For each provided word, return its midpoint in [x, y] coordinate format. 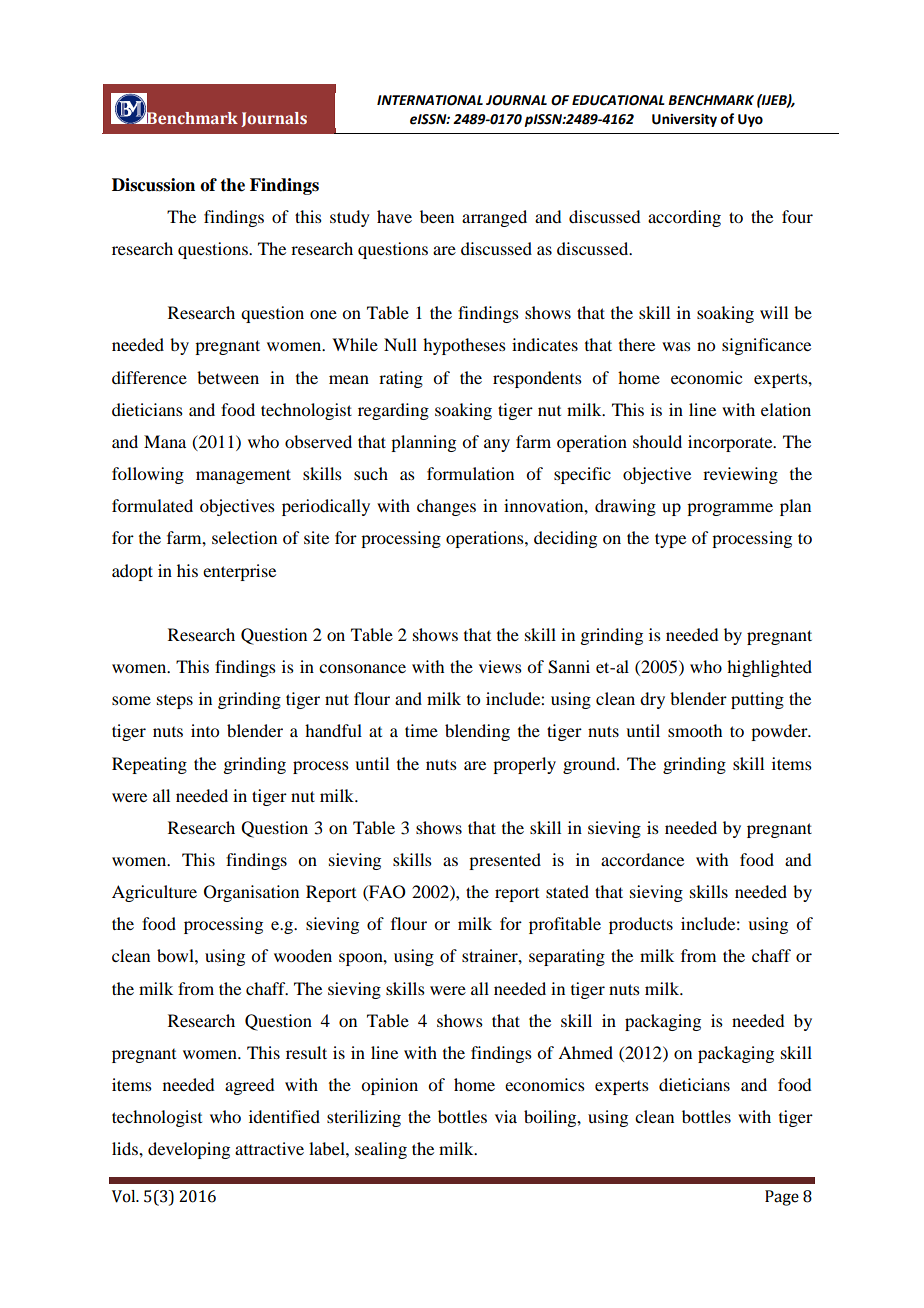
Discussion [153, 185]
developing [189, 1150]
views [500, 666]
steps [175, 702]
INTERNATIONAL [430, 100]
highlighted [769, 668]
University [684, 120]
